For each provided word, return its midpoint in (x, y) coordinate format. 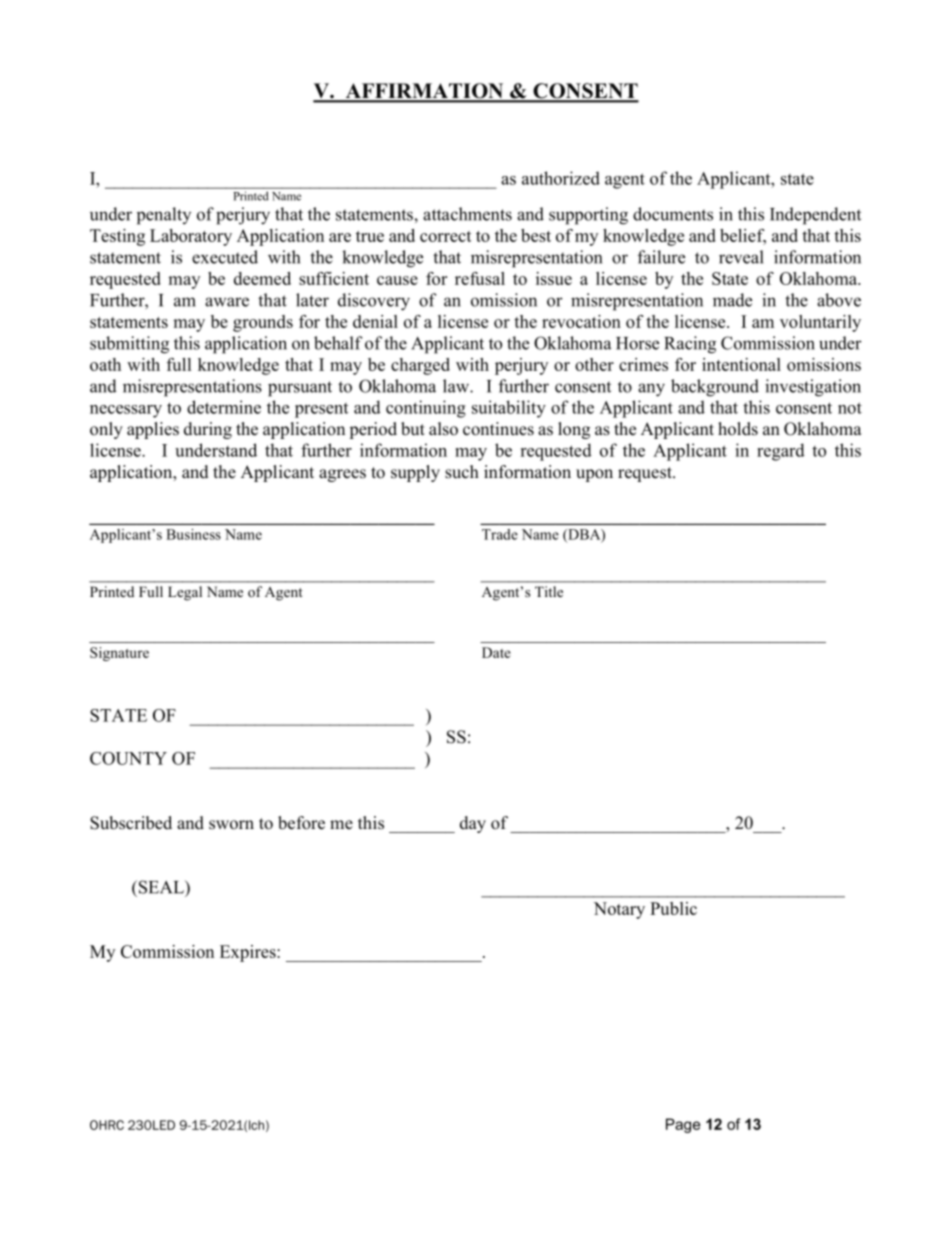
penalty (164, 216)
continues (498, 429)
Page (683, 1125)
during (208, 430)
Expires (249, 953)
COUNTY (128, 758)
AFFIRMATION (424, 92)
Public (673, 908)
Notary (619, 910)
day (473, 824)
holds (738, 429)
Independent (815, 216)
